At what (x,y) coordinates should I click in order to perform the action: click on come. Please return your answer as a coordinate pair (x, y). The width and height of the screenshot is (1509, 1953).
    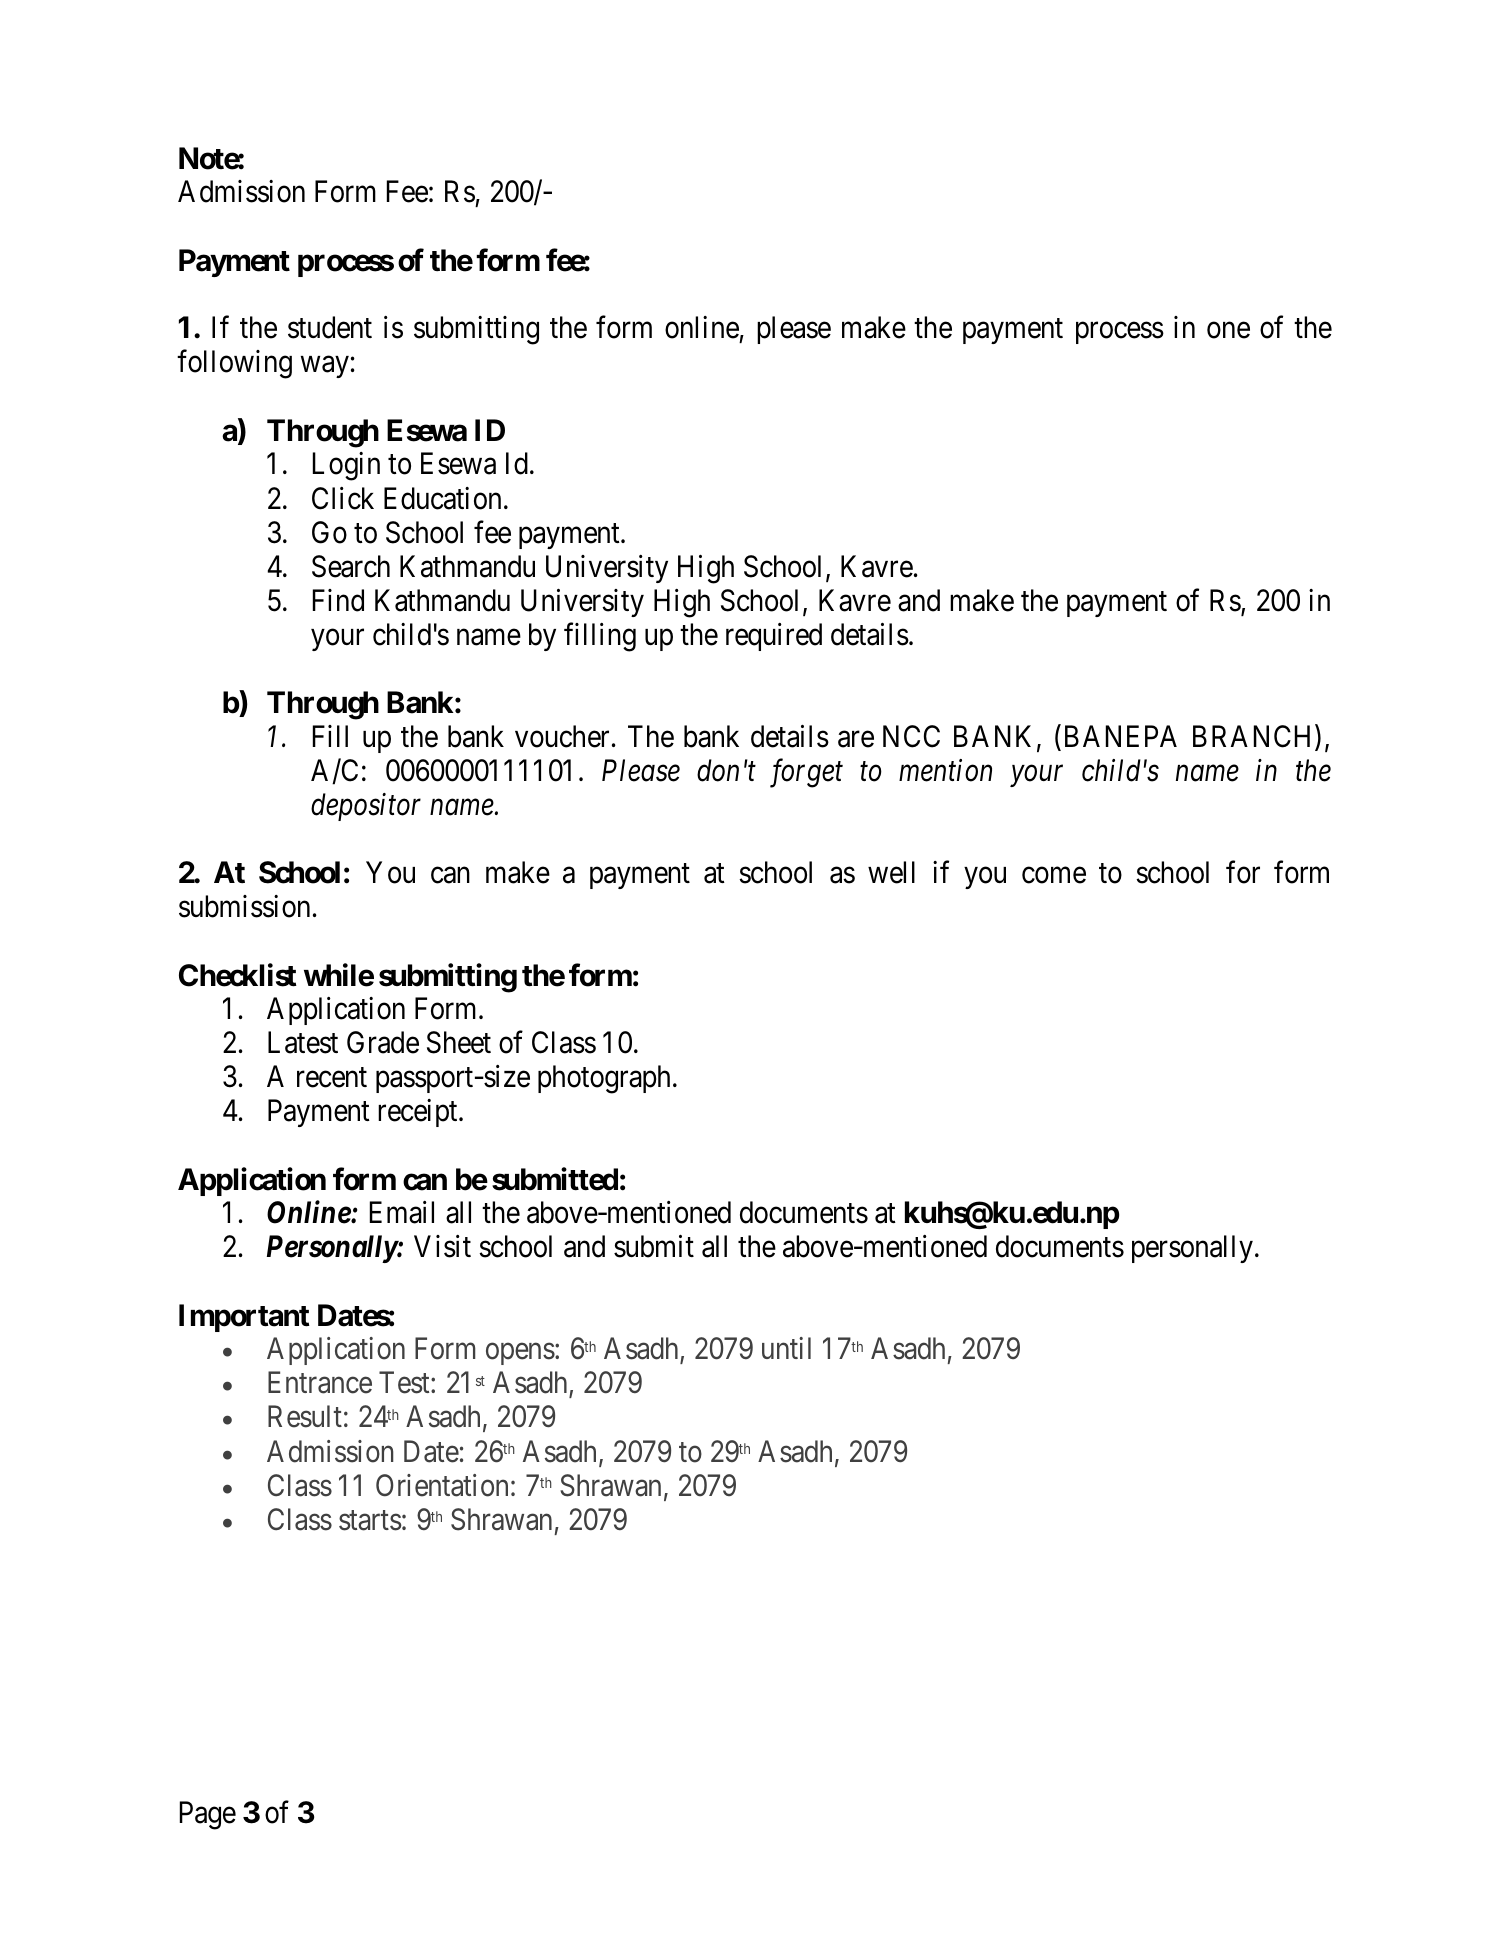
    Looking at the image, I should click on (1054, 875).
